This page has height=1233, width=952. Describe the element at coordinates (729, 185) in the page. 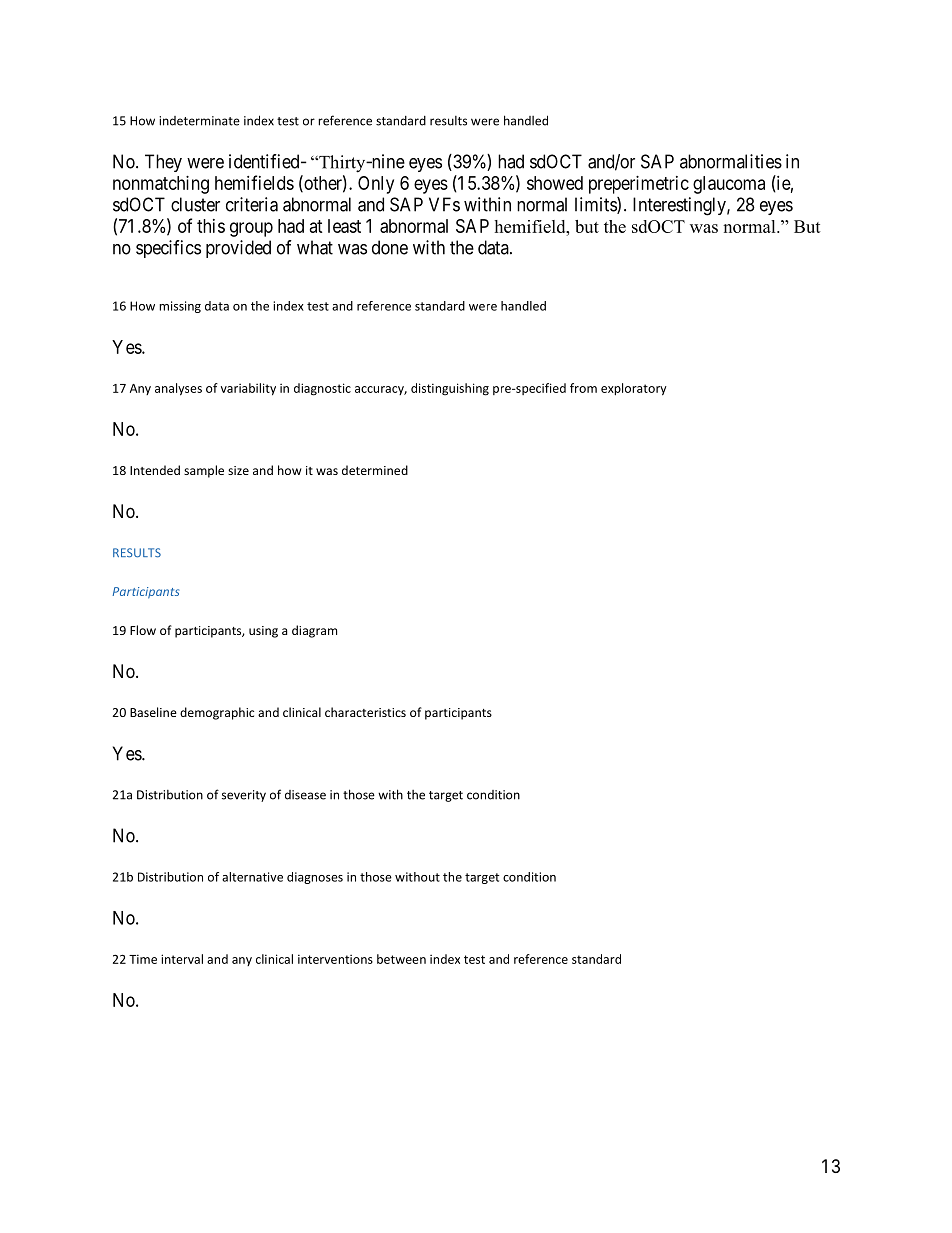

I see `glaucoma` at that location.
